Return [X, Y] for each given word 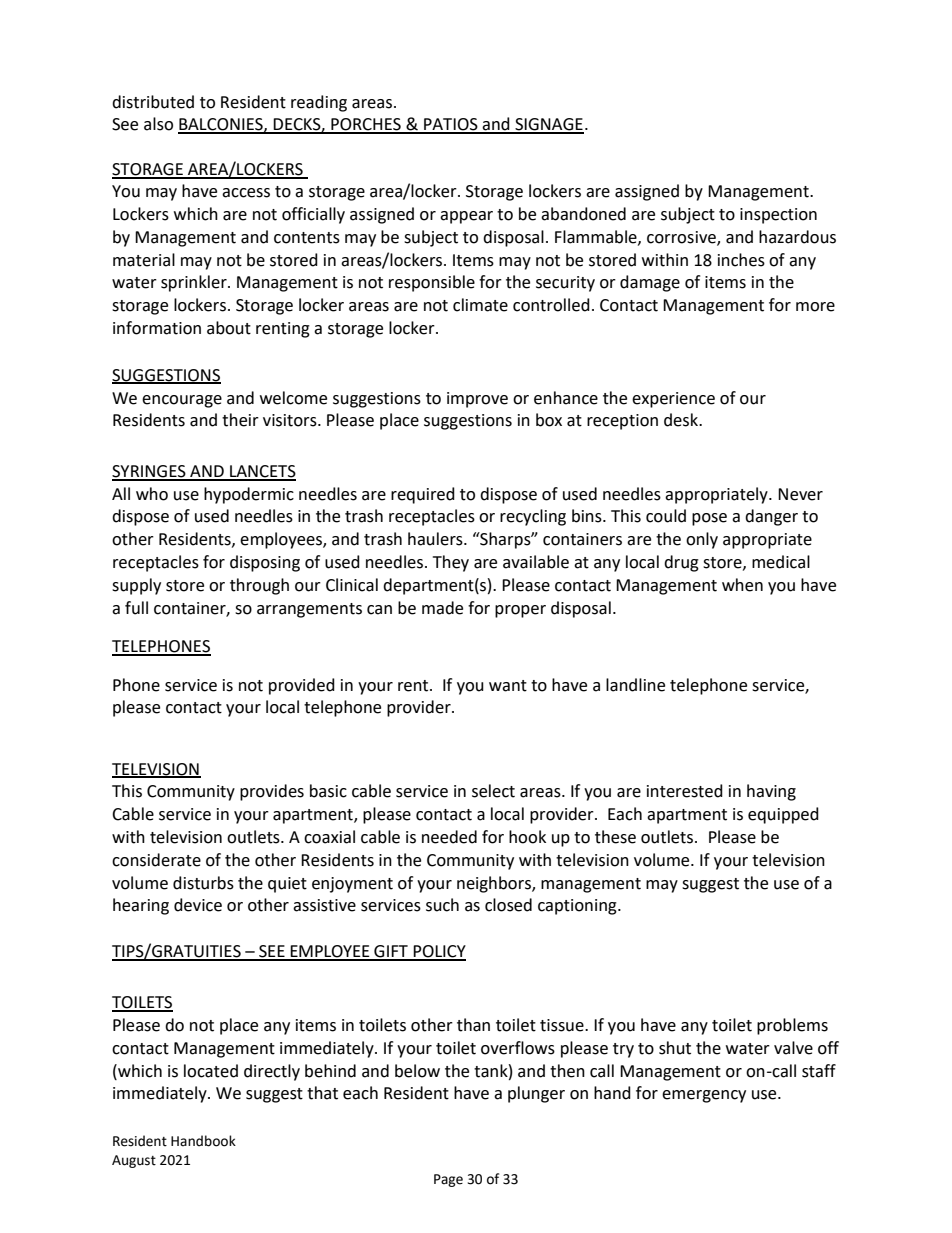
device [198, 905]
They [451, 563]
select [493, 791]
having [771, 792]
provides [272, 792]
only [702, 540]
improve [477, 400]
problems [792, 1026]
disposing [265, 563]
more [815, 307]
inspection [778, 216]
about [229, 328]
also [158, 124]
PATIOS [451, 125]
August [134, 1161]
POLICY [438, 952]
